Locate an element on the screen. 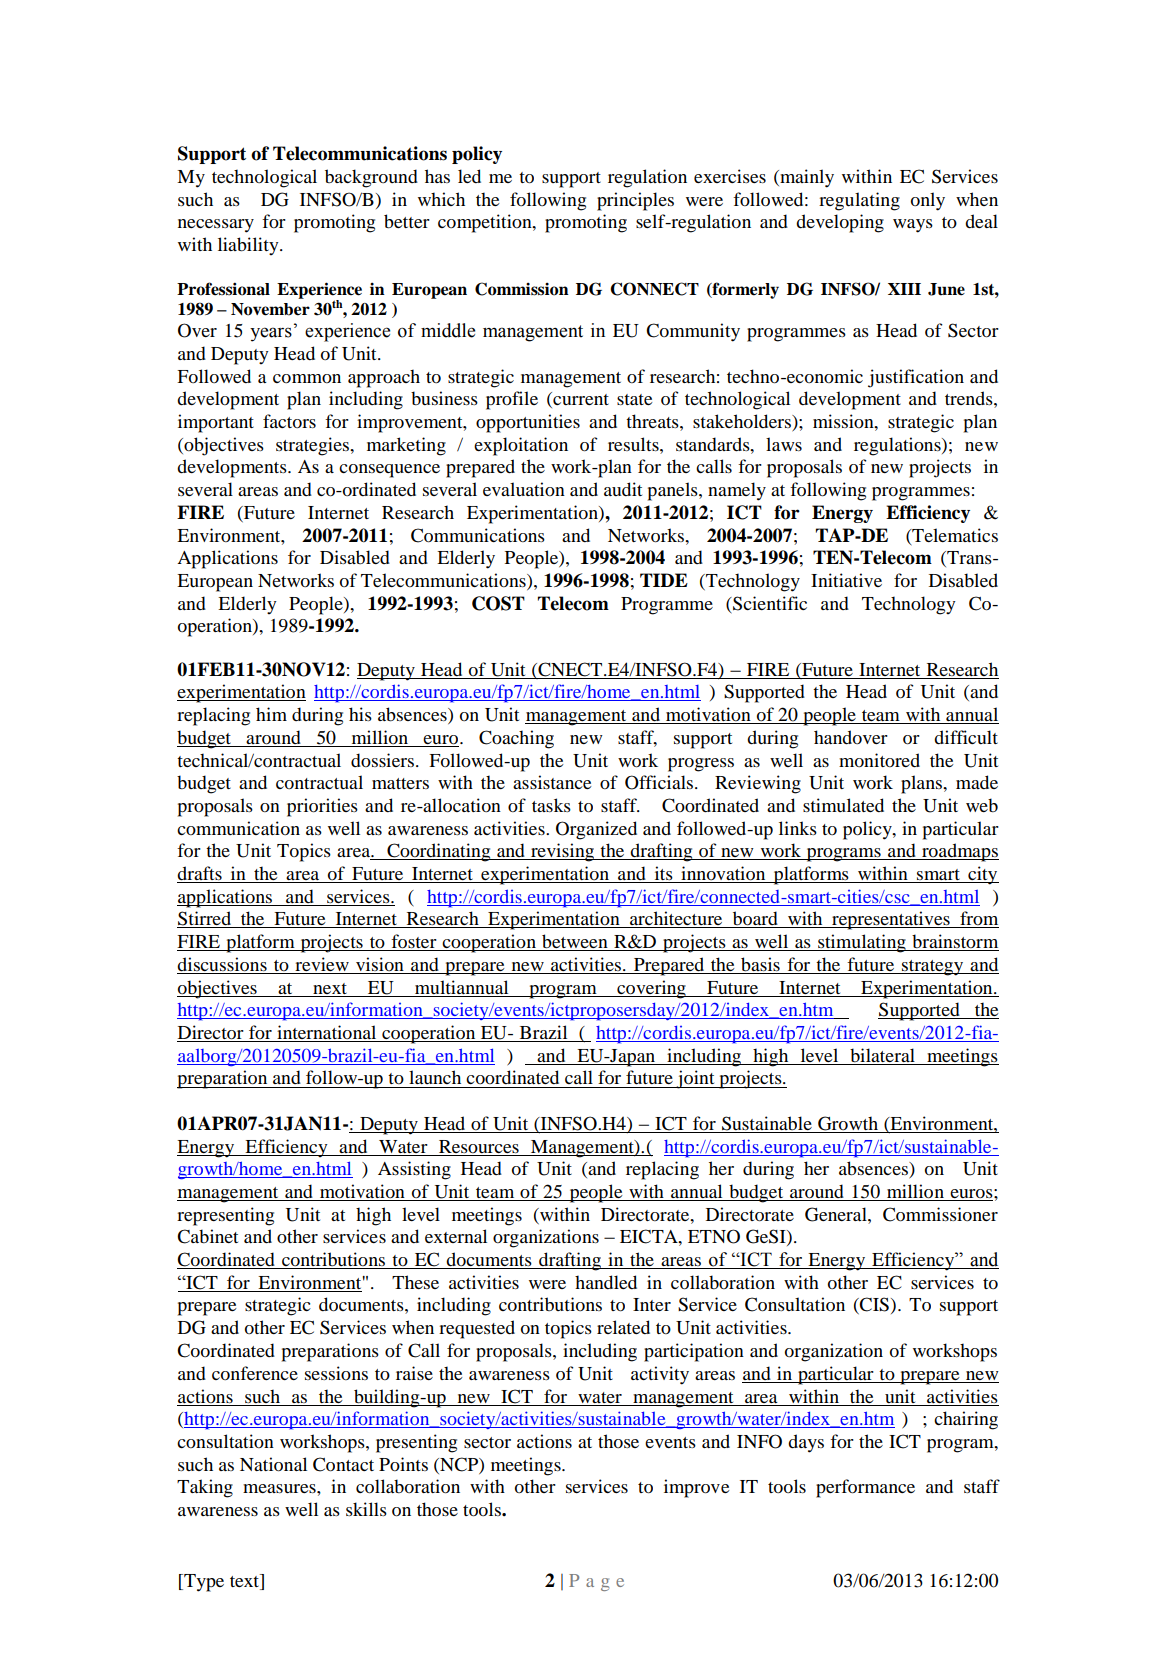  handled is located at coordinates (606, 1282).
